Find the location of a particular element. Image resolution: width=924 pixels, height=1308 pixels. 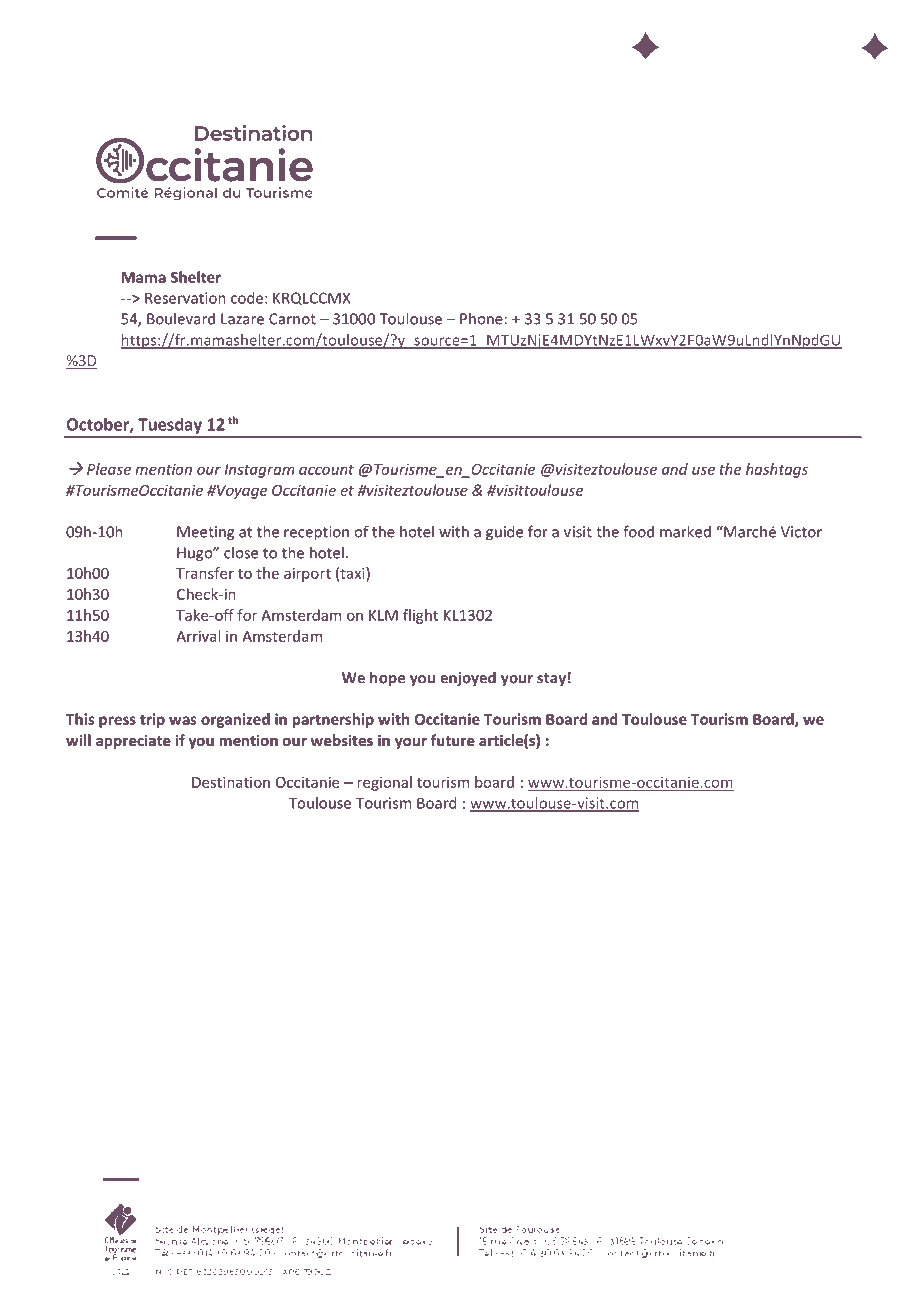

Boulevard is located at coordinates (181, 318).
